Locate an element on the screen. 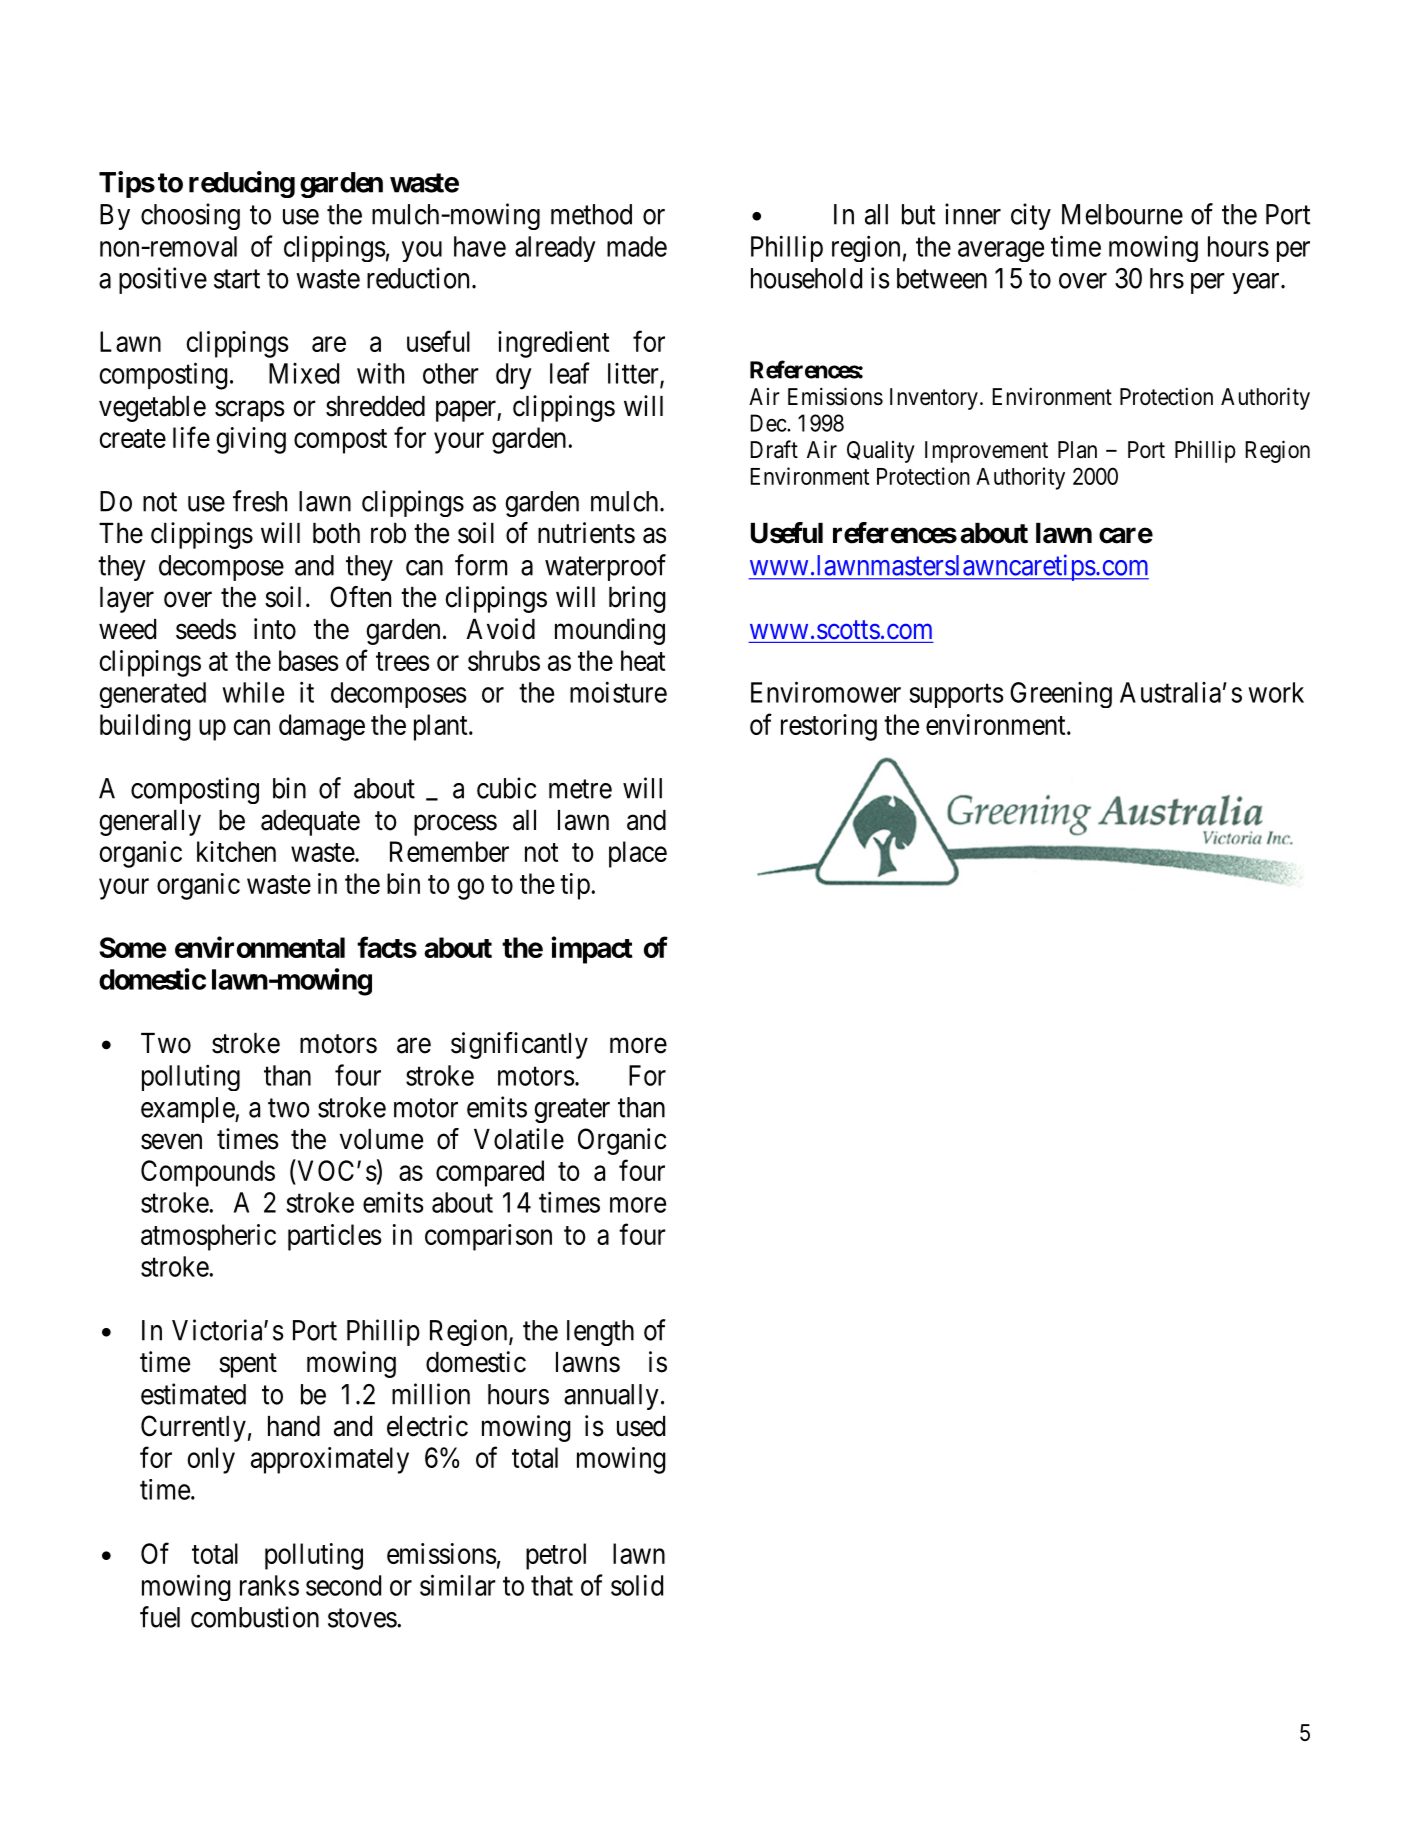  start is located at coordinates (237, 279).
